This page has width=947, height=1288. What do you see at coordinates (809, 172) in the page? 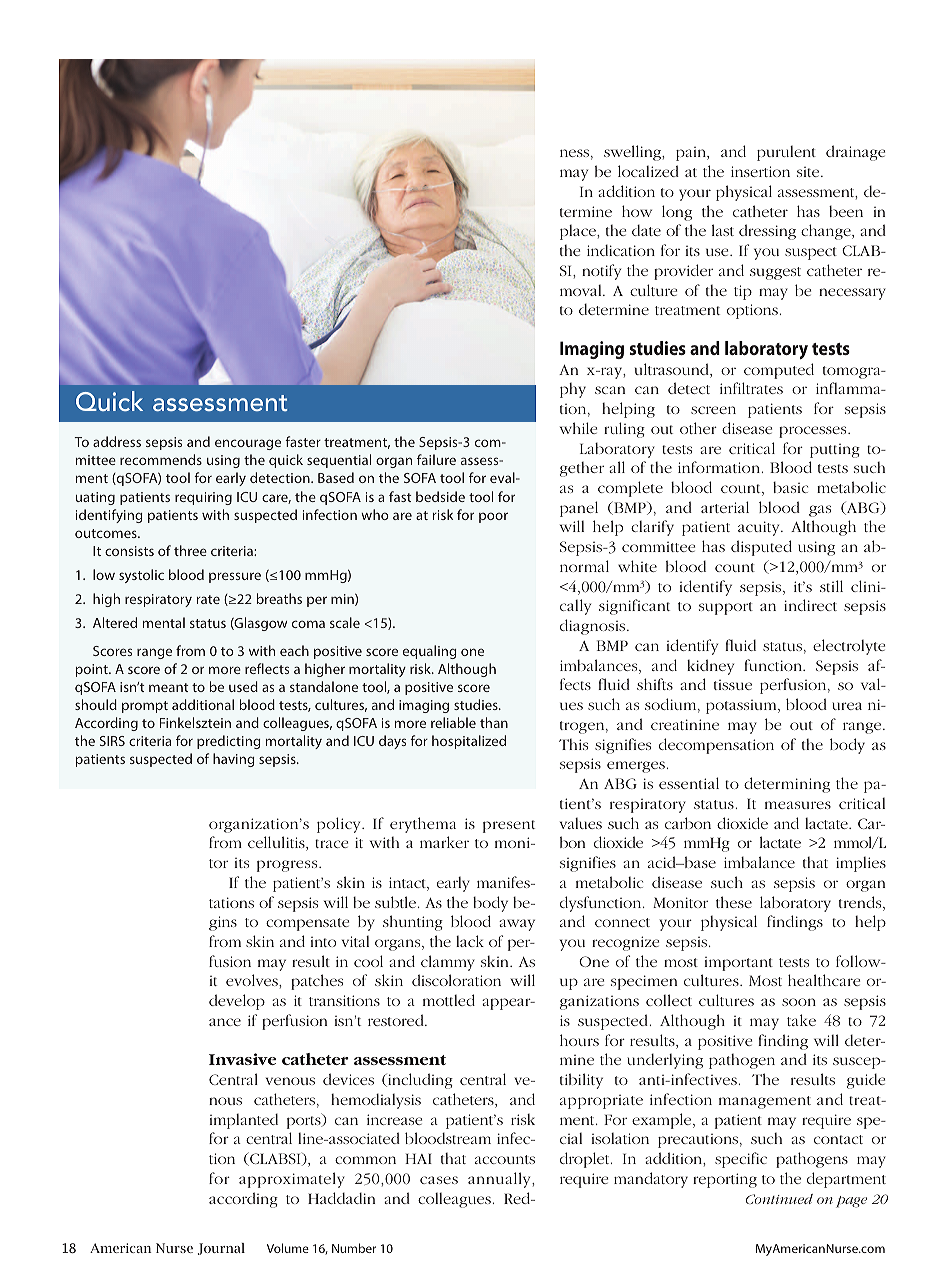
I see `site` at bounding box center [809, 172].
